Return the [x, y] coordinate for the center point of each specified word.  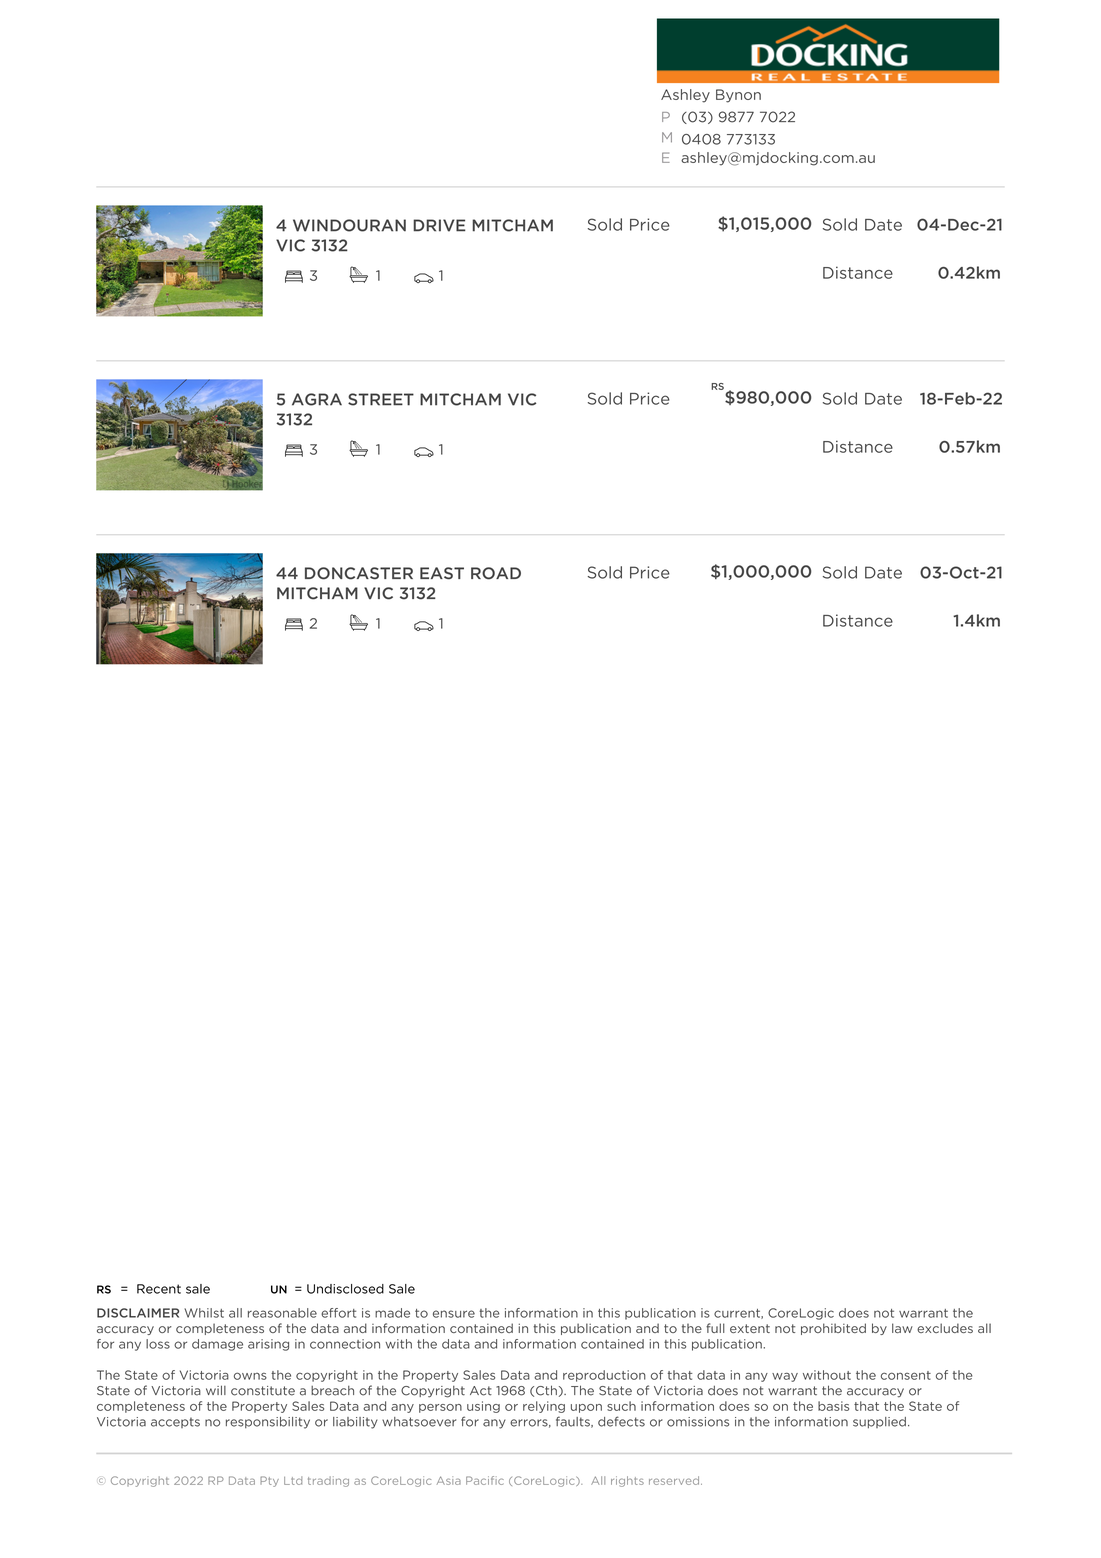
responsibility [268, 1423]
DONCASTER [359, 573]
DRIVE [439, 225]
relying [544, 1407]
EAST [442, 573]
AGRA [317, 399]
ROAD [496, 573]
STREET [381, 399]
